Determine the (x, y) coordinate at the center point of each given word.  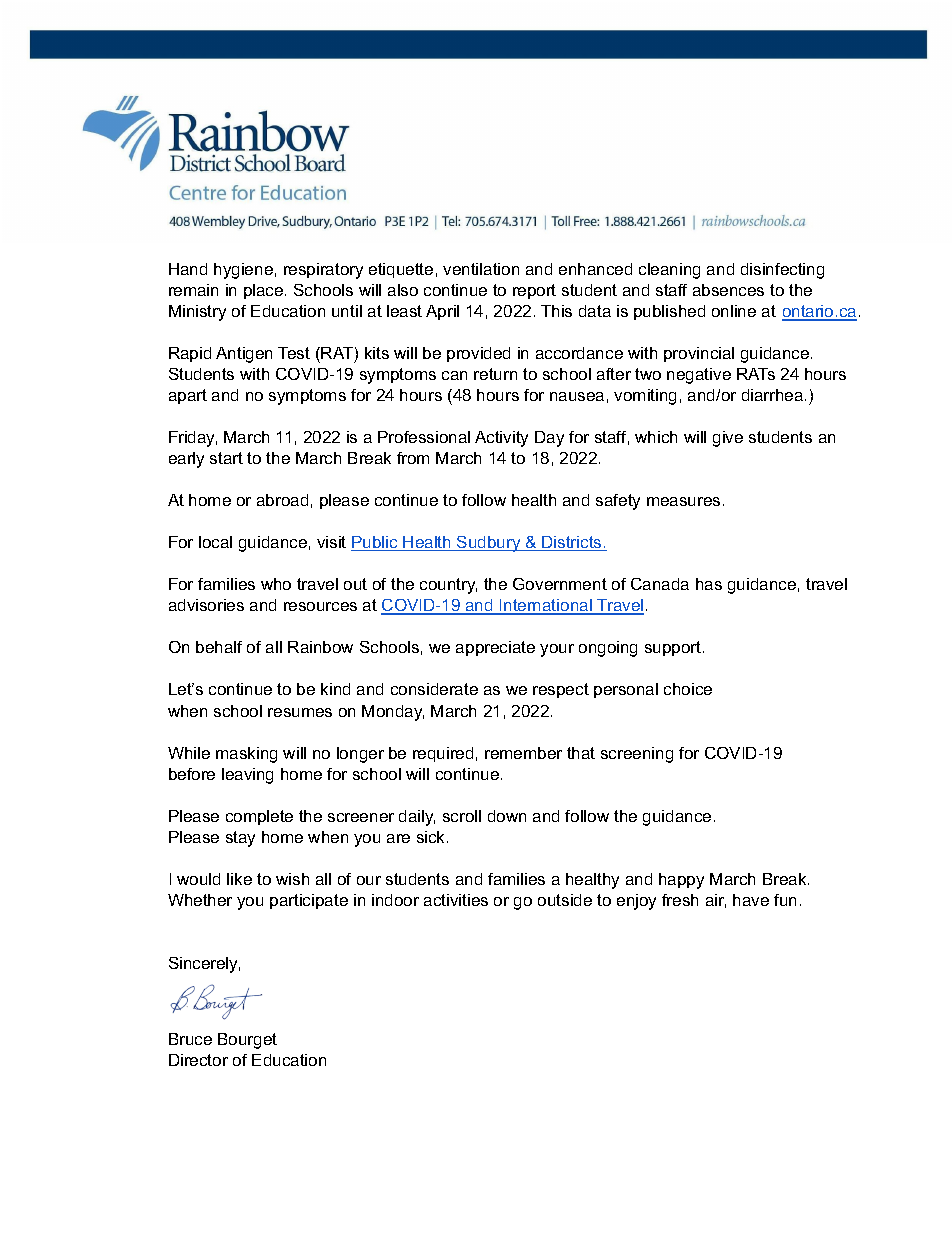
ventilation (481, 269)
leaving (247, 776)
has (709, 584)
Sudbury (489, 544)
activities (456, 900)
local (215, 542)
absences (728, 290)
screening (637, 755)
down (507, 816)
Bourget (247, 1041)
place (265, 291)
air (716, 901)
